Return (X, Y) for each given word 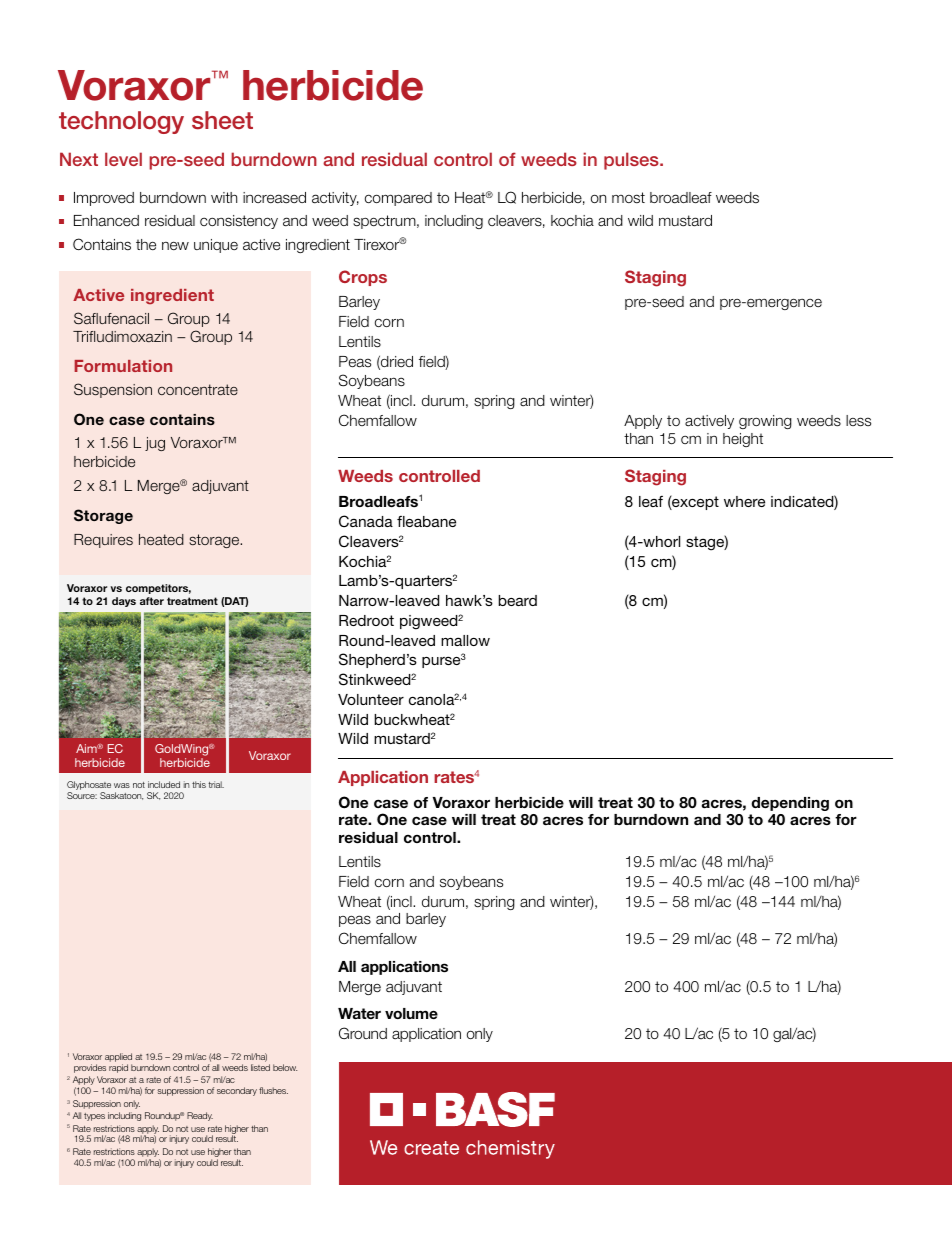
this (199, 784)
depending (790, 804)
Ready (200, 1116)
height (743, 440)
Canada (366, 521)
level (123, 159)
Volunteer (371, 699)
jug (155, 444)
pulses (632, 161)
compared (398, 199)
